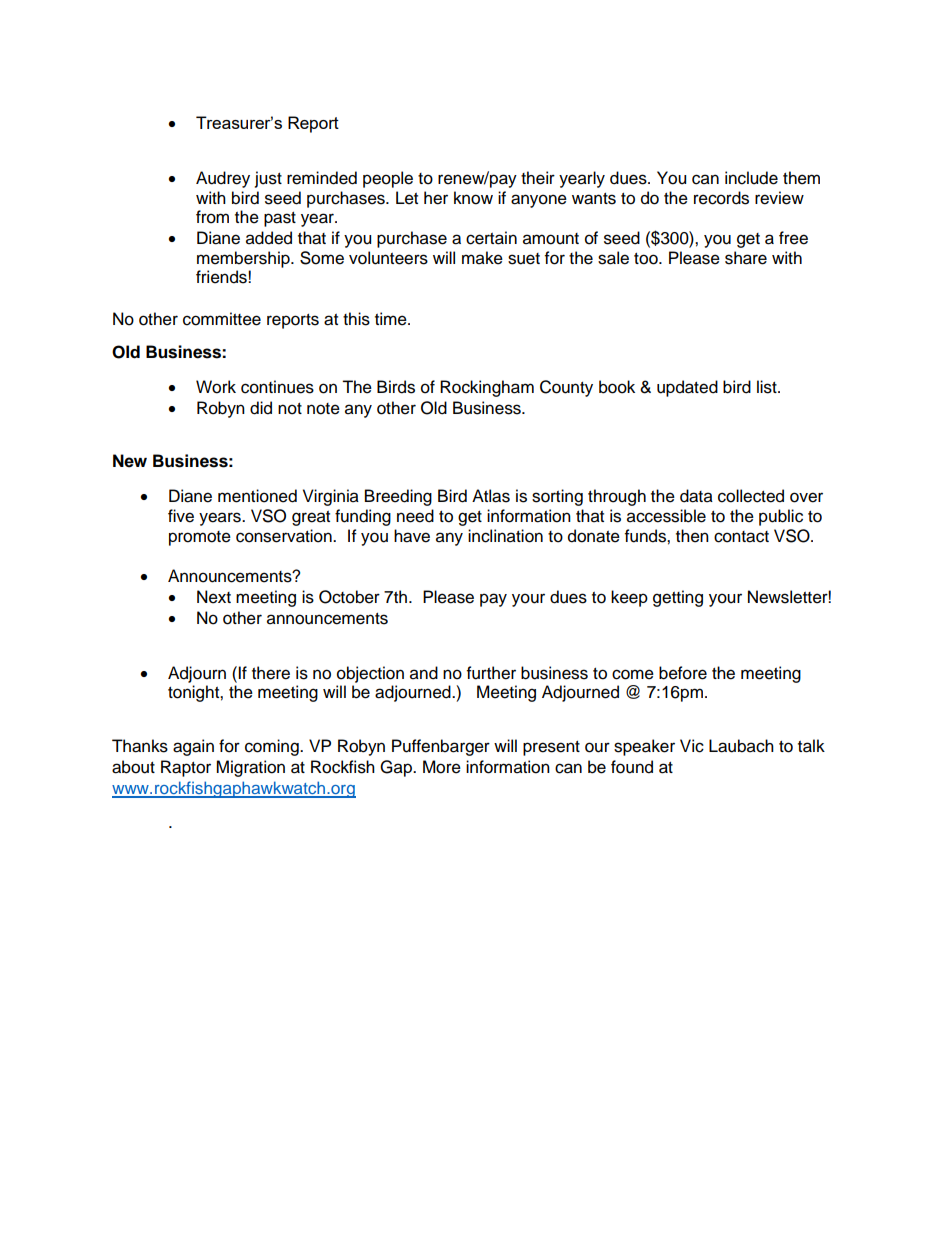 Image resolution: width=952 pixels, height=1233 pixels. What do you see at coordinates (751, 496) in the document?
I see `collected` at bounding box center [751, 496].
